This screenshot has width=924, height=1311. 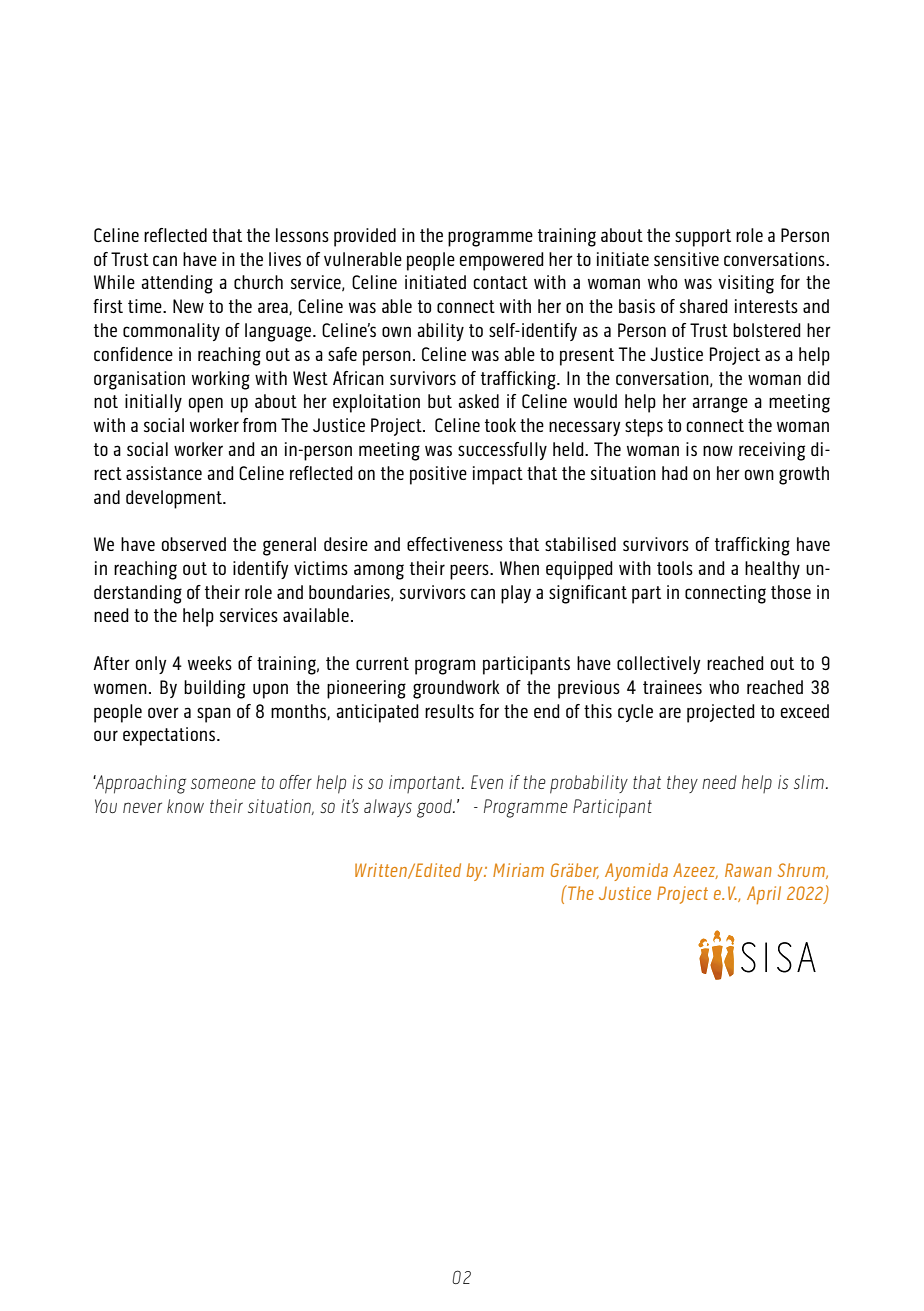 I want to click on empowered, so click(x=502, y=261).
